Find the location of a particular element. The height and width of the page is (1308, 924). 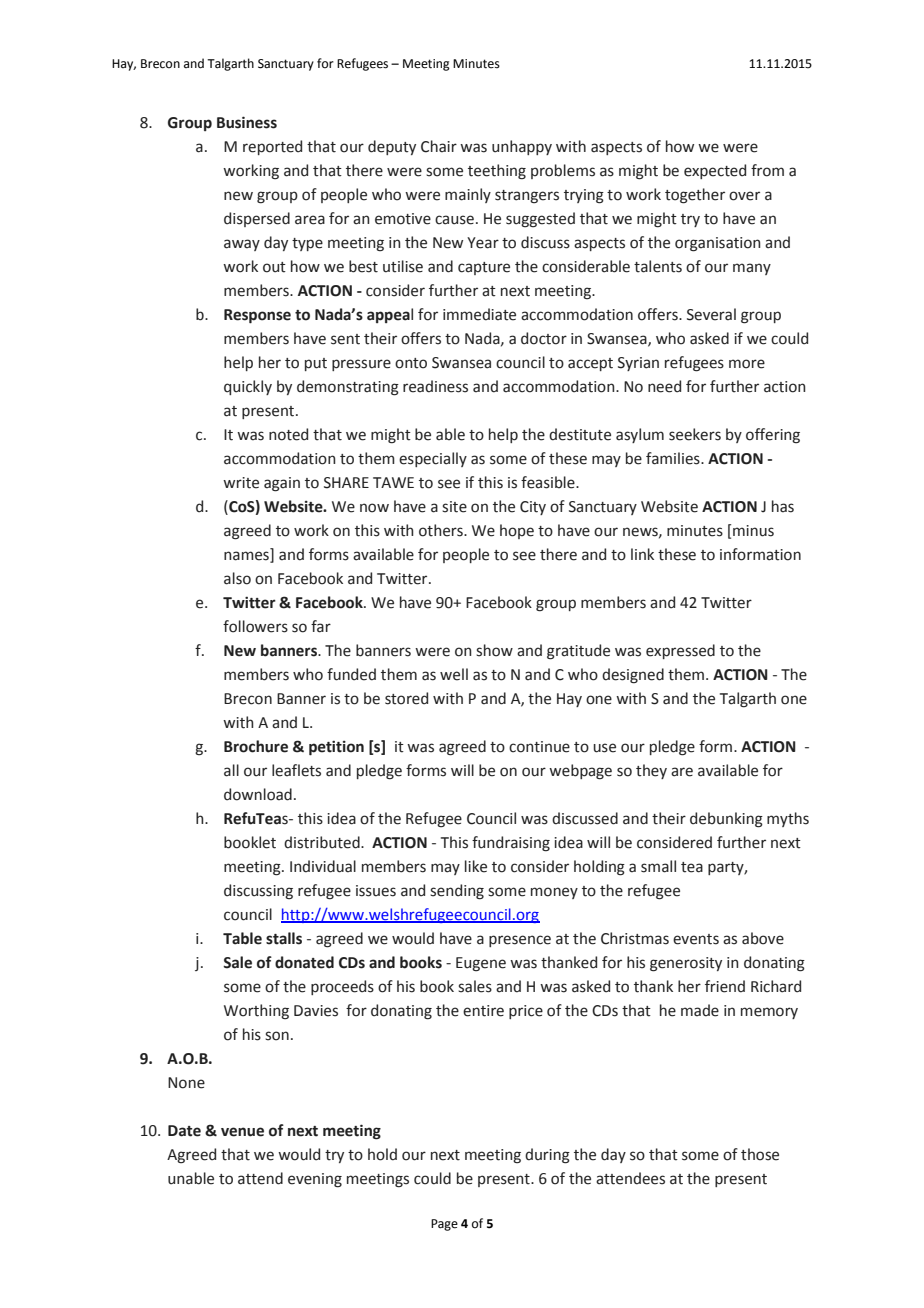

reported is located at coordinates (272, 147).
